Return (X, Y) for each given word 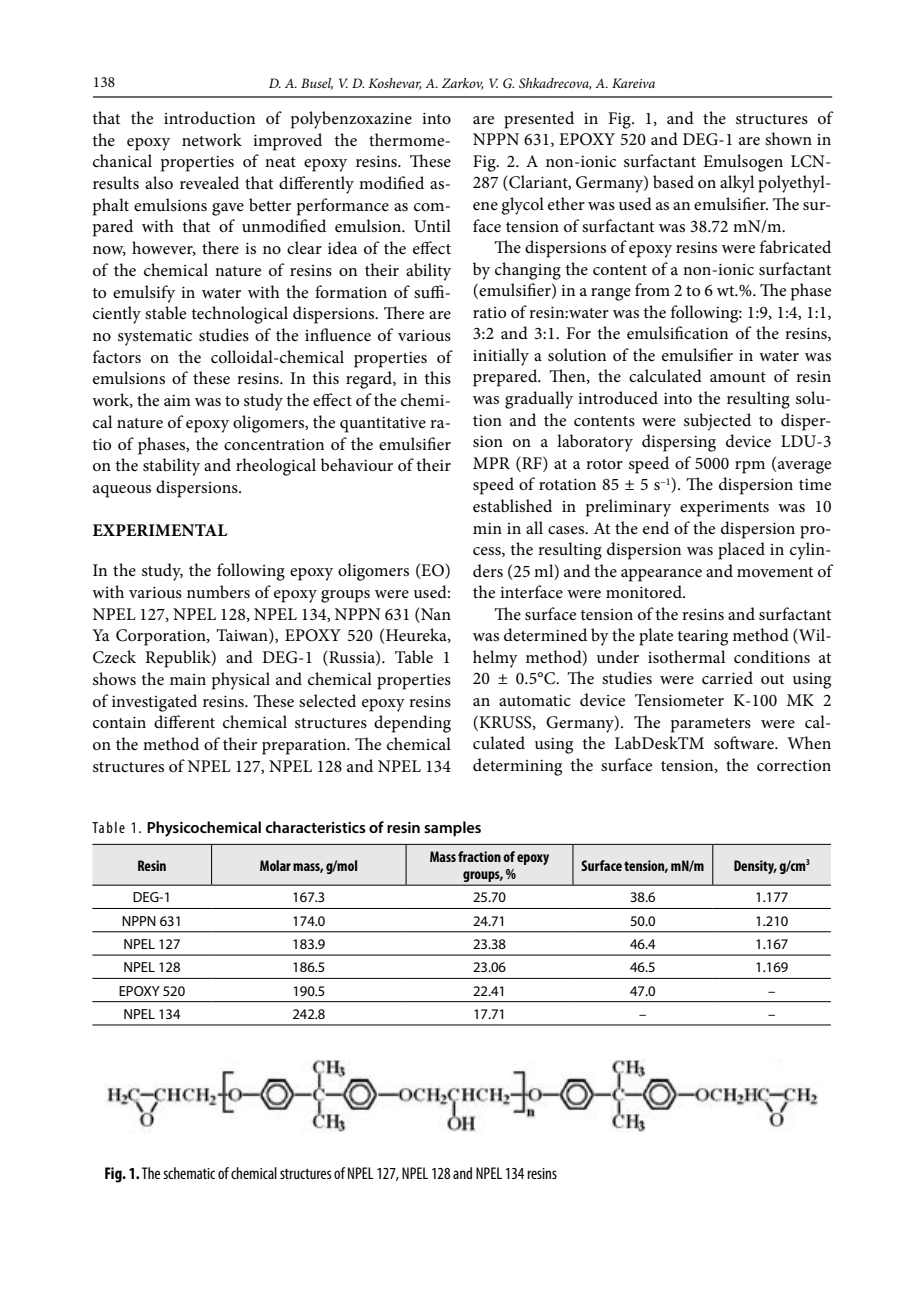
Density (755, 867)
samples (452, 829)
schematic (189, 1173)
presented (539, 120)
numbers (218, 592)
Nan (435, 613)
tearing (702, 638)
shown (788, 139)
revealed (209, 183)
